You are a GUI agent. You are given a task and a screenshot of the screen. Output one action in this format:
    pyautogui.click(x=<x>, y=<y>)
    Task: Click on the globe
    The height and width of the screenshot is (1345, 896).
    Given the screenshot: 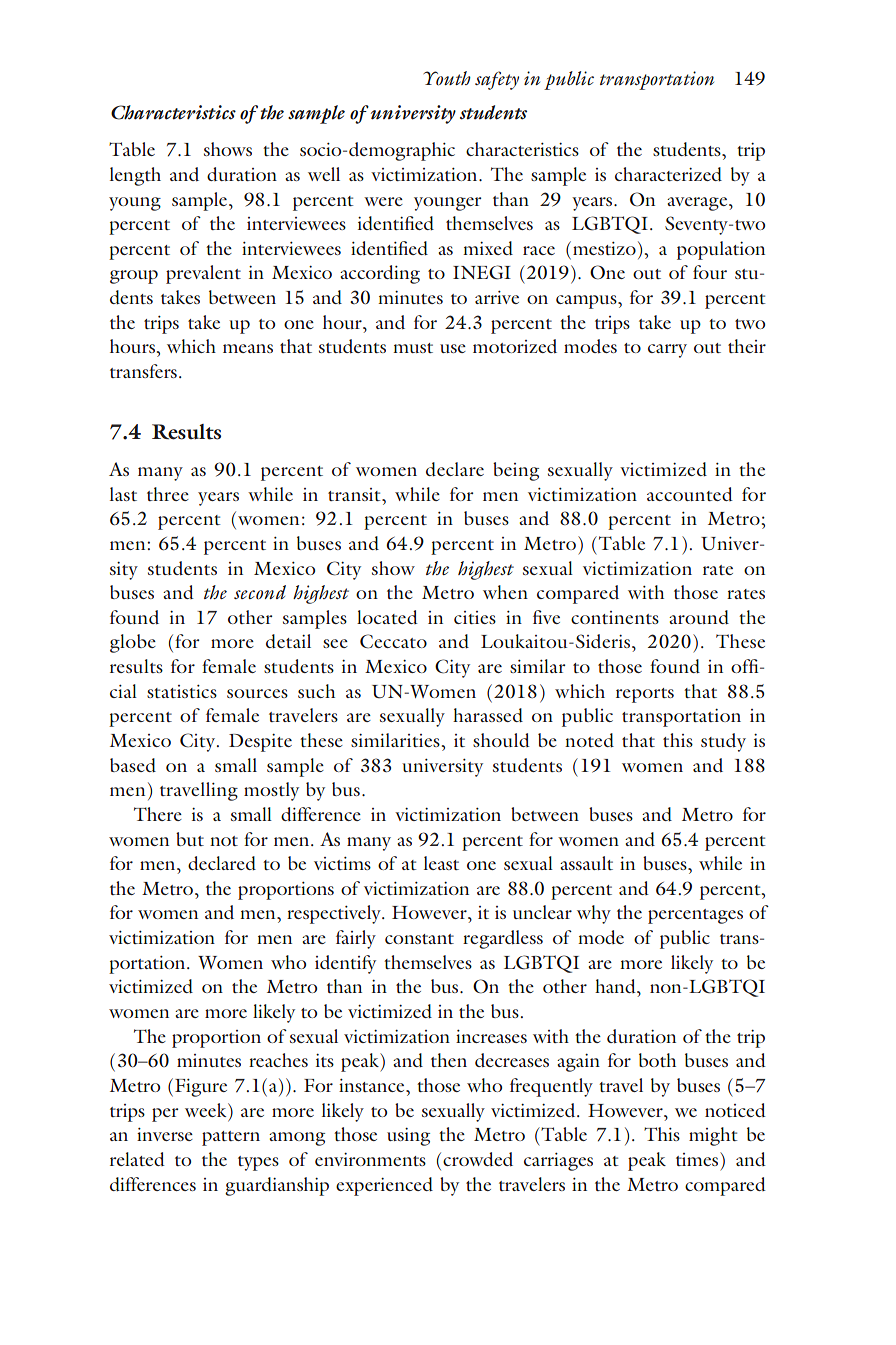 What is the action you would take?
    pyautogui.click(x=133, y=643)
